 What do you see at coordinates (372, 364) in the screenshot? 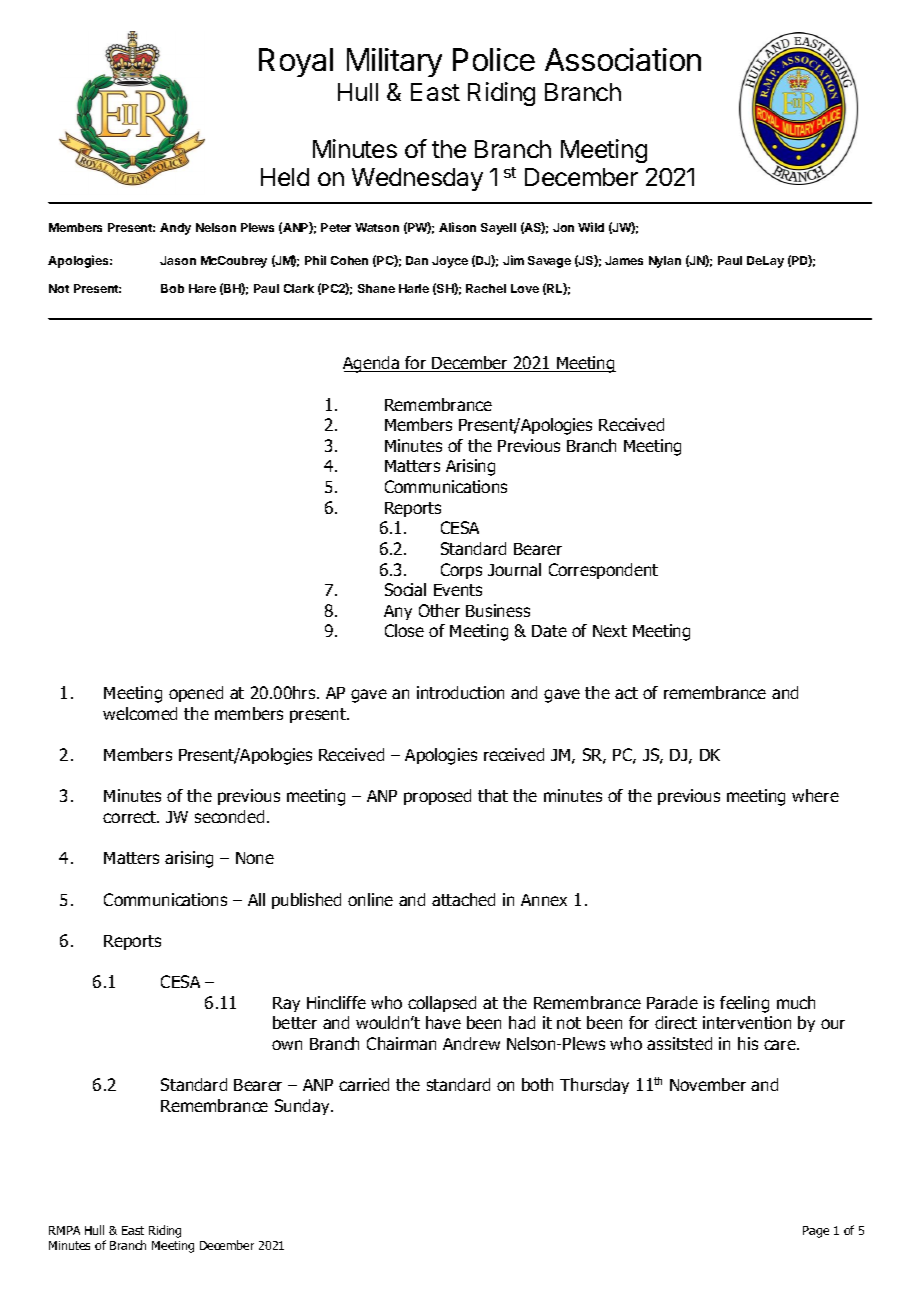
I see `Agenda` at bounding box center [372, 364].
